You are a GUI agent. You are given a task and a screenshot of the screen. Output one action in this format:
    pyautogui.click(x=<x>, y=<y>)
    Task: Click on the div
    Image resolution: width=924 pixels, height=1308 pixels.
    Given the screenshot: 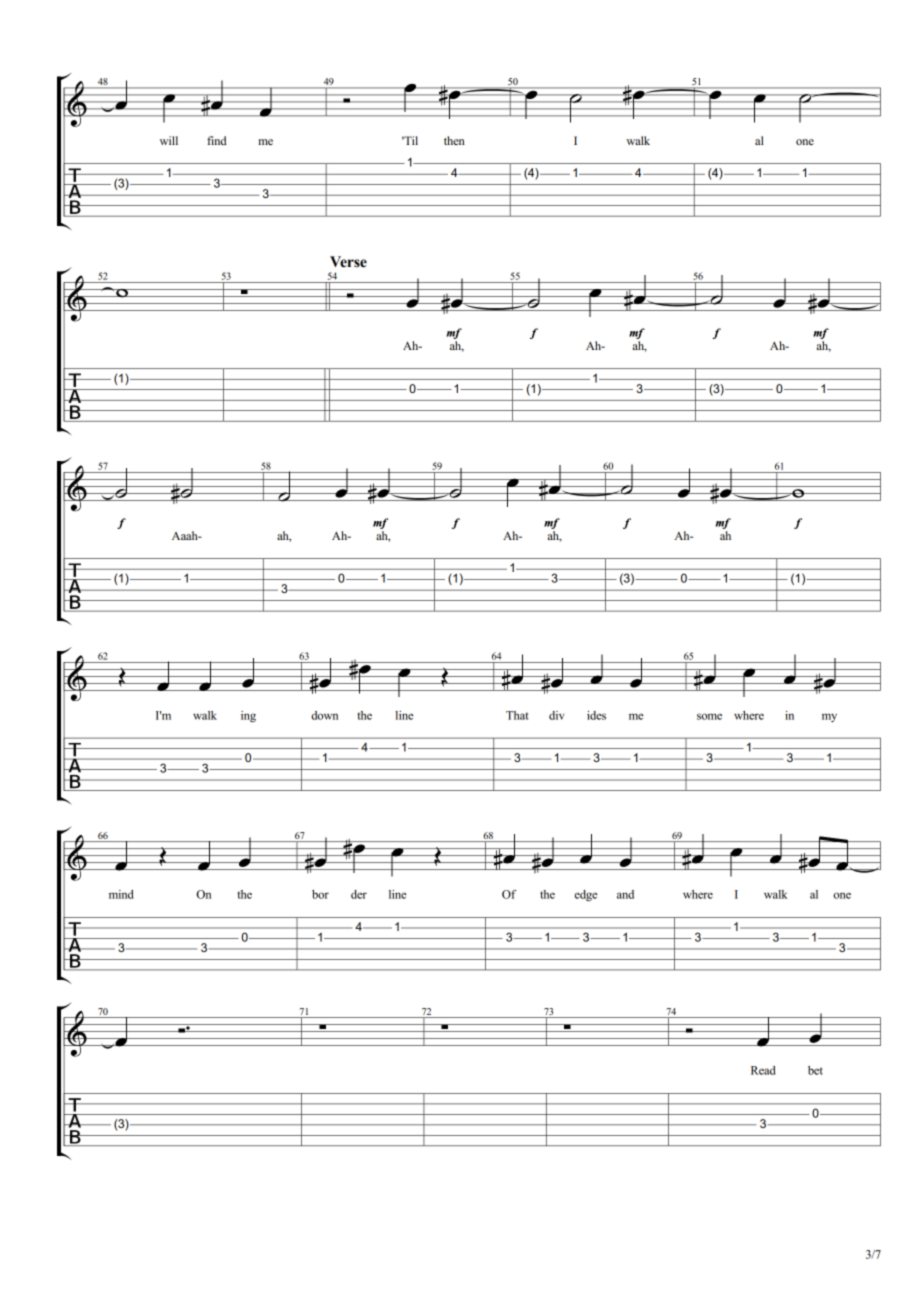 What is the action you would take?
    pyautogui.click(x=556, y=715)
